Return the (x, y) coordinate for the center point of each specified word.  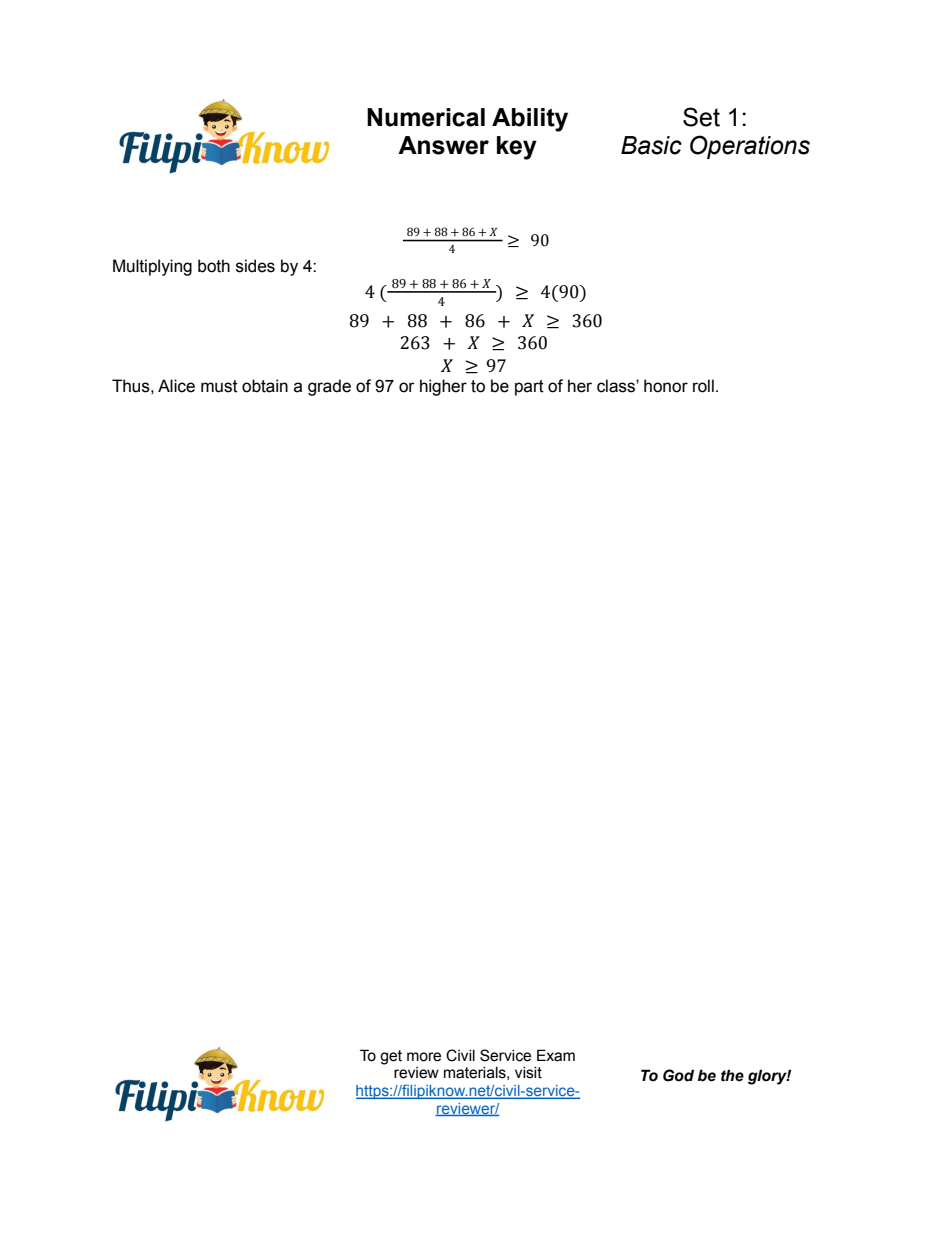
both (214, 266)
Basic (651, 145)
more (424, 1057)
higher (443, 387)
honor (666, 386)
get (391, 1057)
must (219, 386)
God (678, 1075)
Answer (443, 145)
